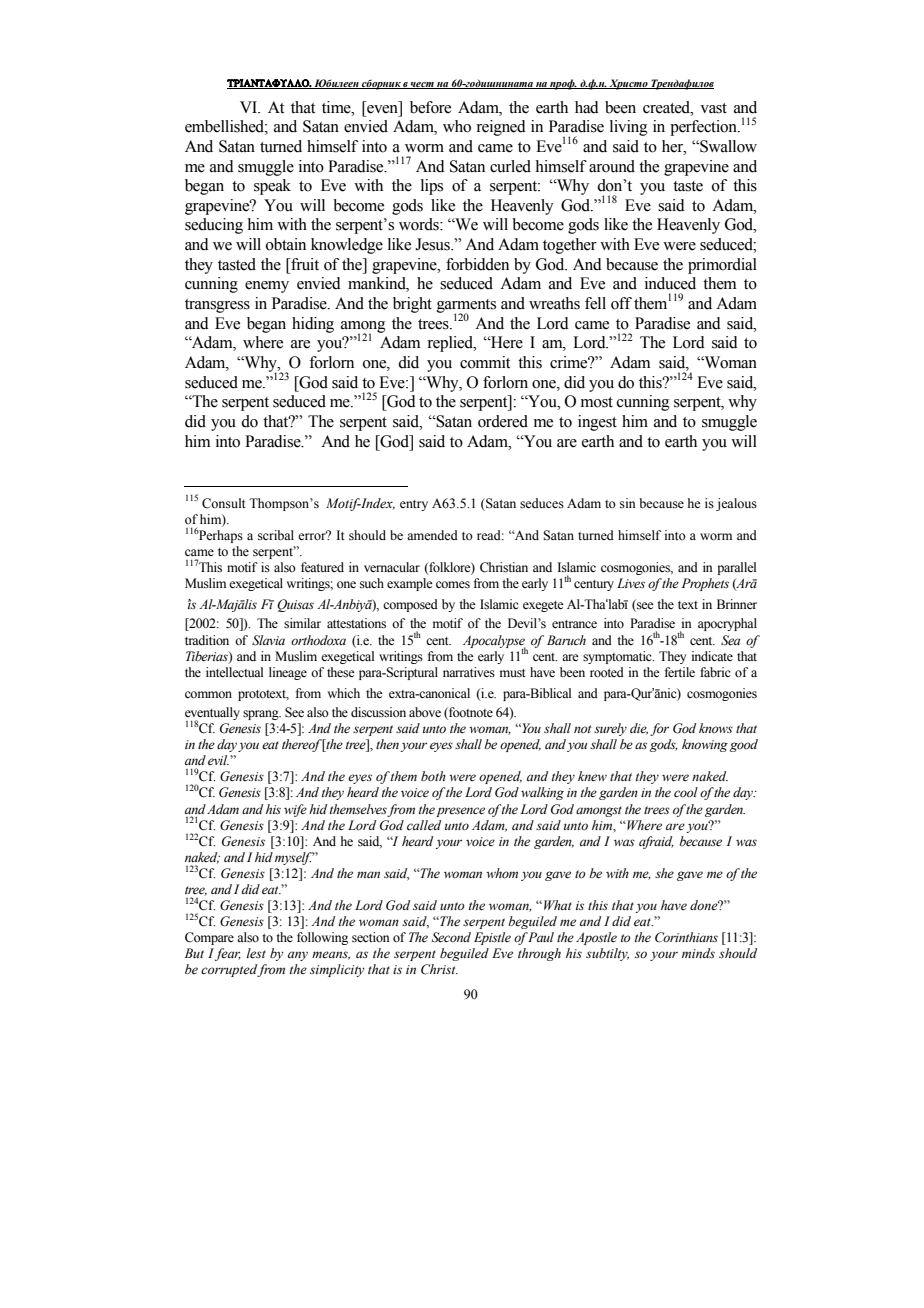 This image has height=1308, width=924. Describe the element at coordinates (433, 776) in the image. I see `both` at that location.
